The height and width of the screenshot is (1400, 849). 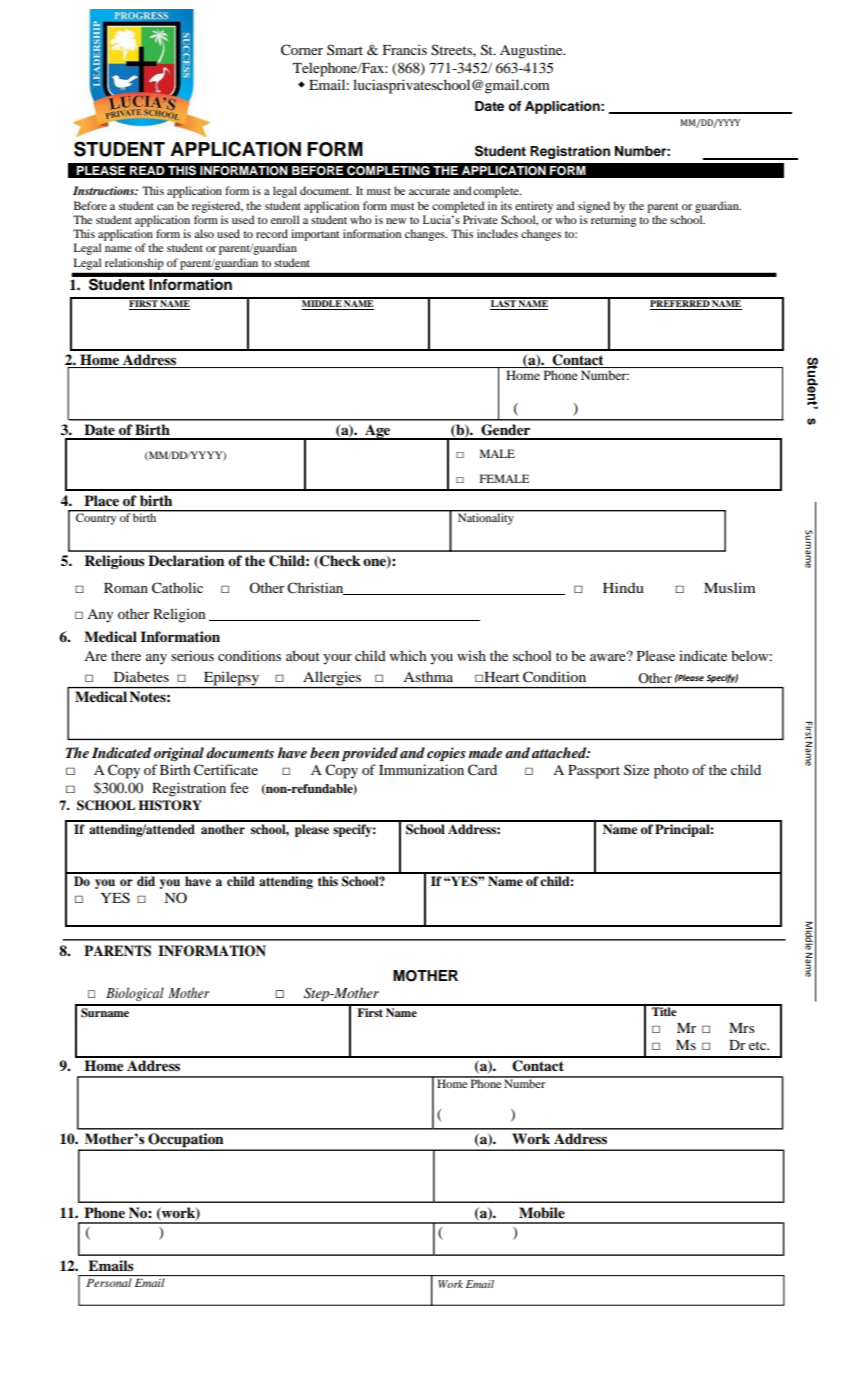 I want to click on Immunization, so click(x=421, y=769).
